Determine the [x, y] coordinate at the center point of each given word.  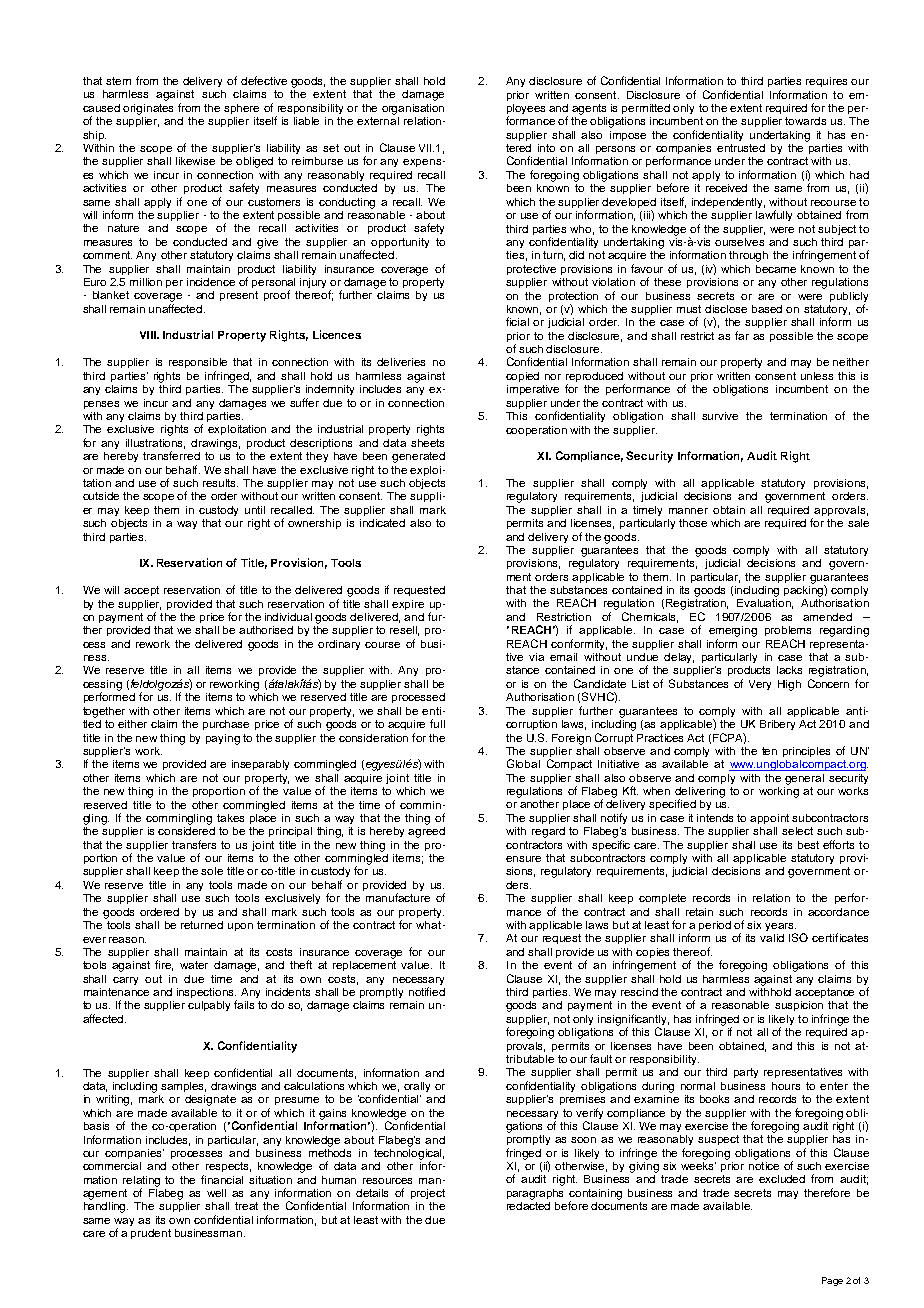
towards [805, 121]
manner [688, 511]
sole [212, 871]
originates [148, 109]
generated [418, 457]
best [808, 845]
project [428, 1194]
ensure [523, 859]
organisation [413, 109]
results [220, 483]
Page [832, 1281]
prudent [151, 1234]
